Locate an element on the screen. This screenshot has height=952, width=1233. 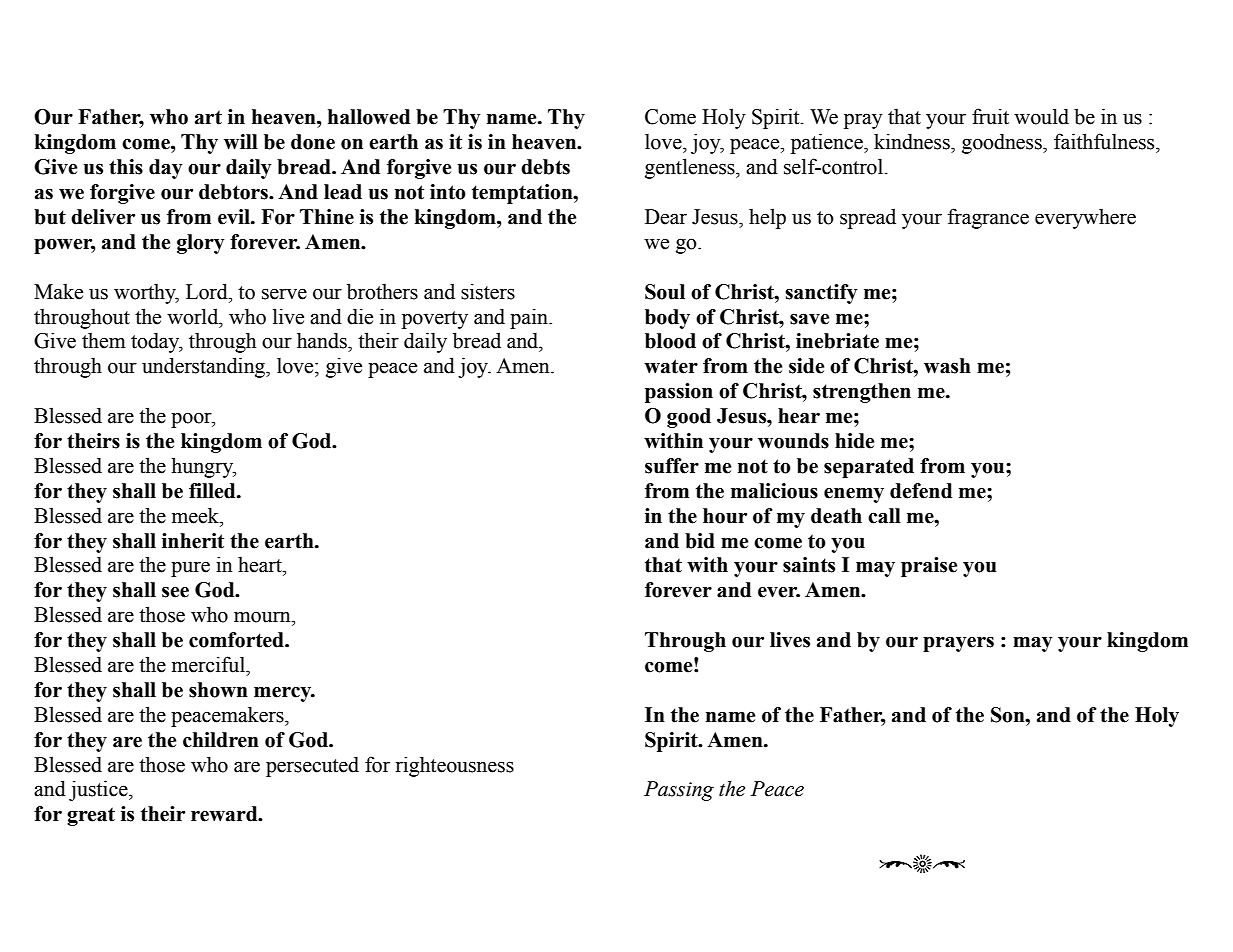
bid is located at coordinates (700, 541).
